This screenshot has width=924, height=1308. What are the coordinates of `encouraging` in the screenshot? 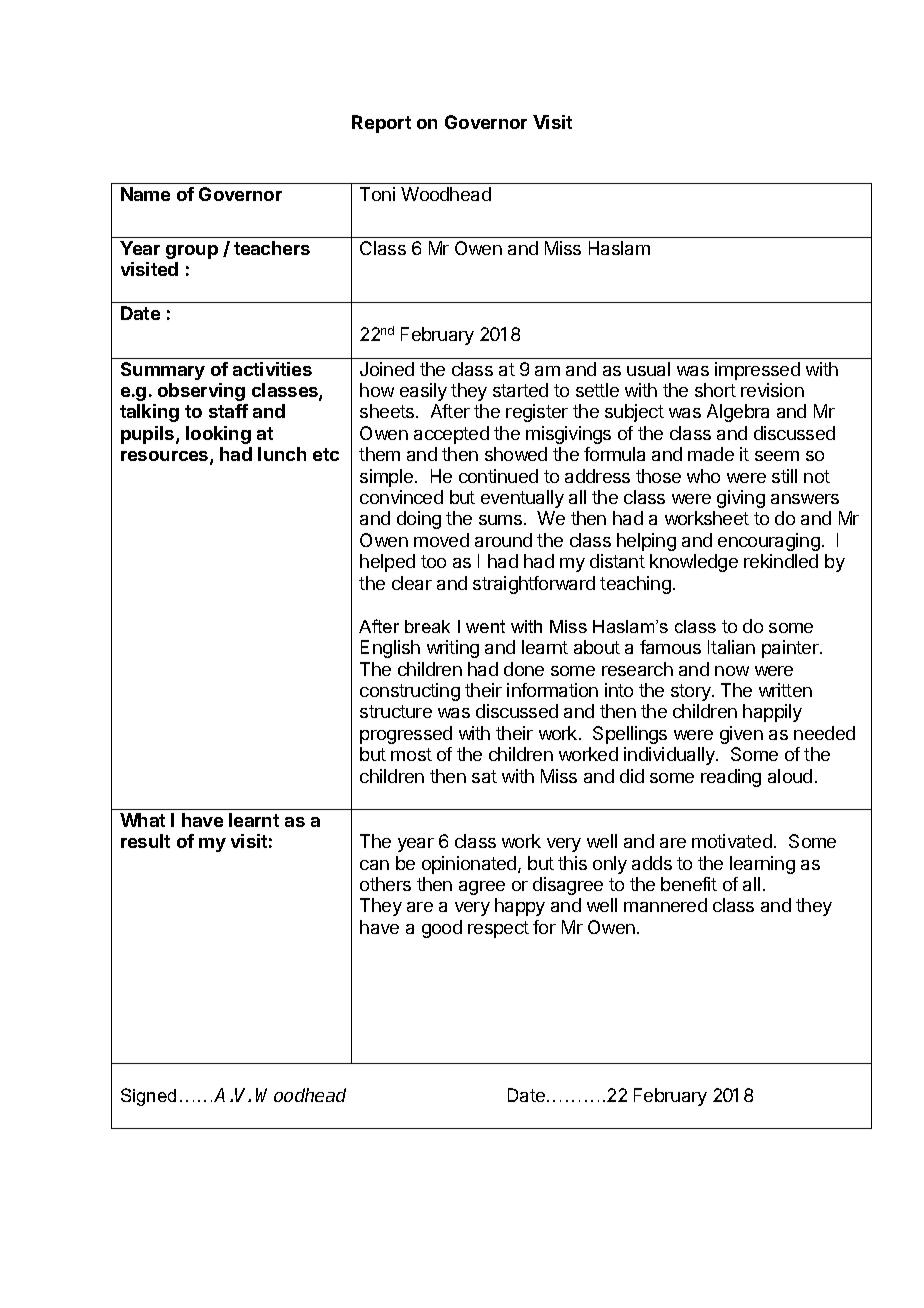 It's located at (769, 542).
